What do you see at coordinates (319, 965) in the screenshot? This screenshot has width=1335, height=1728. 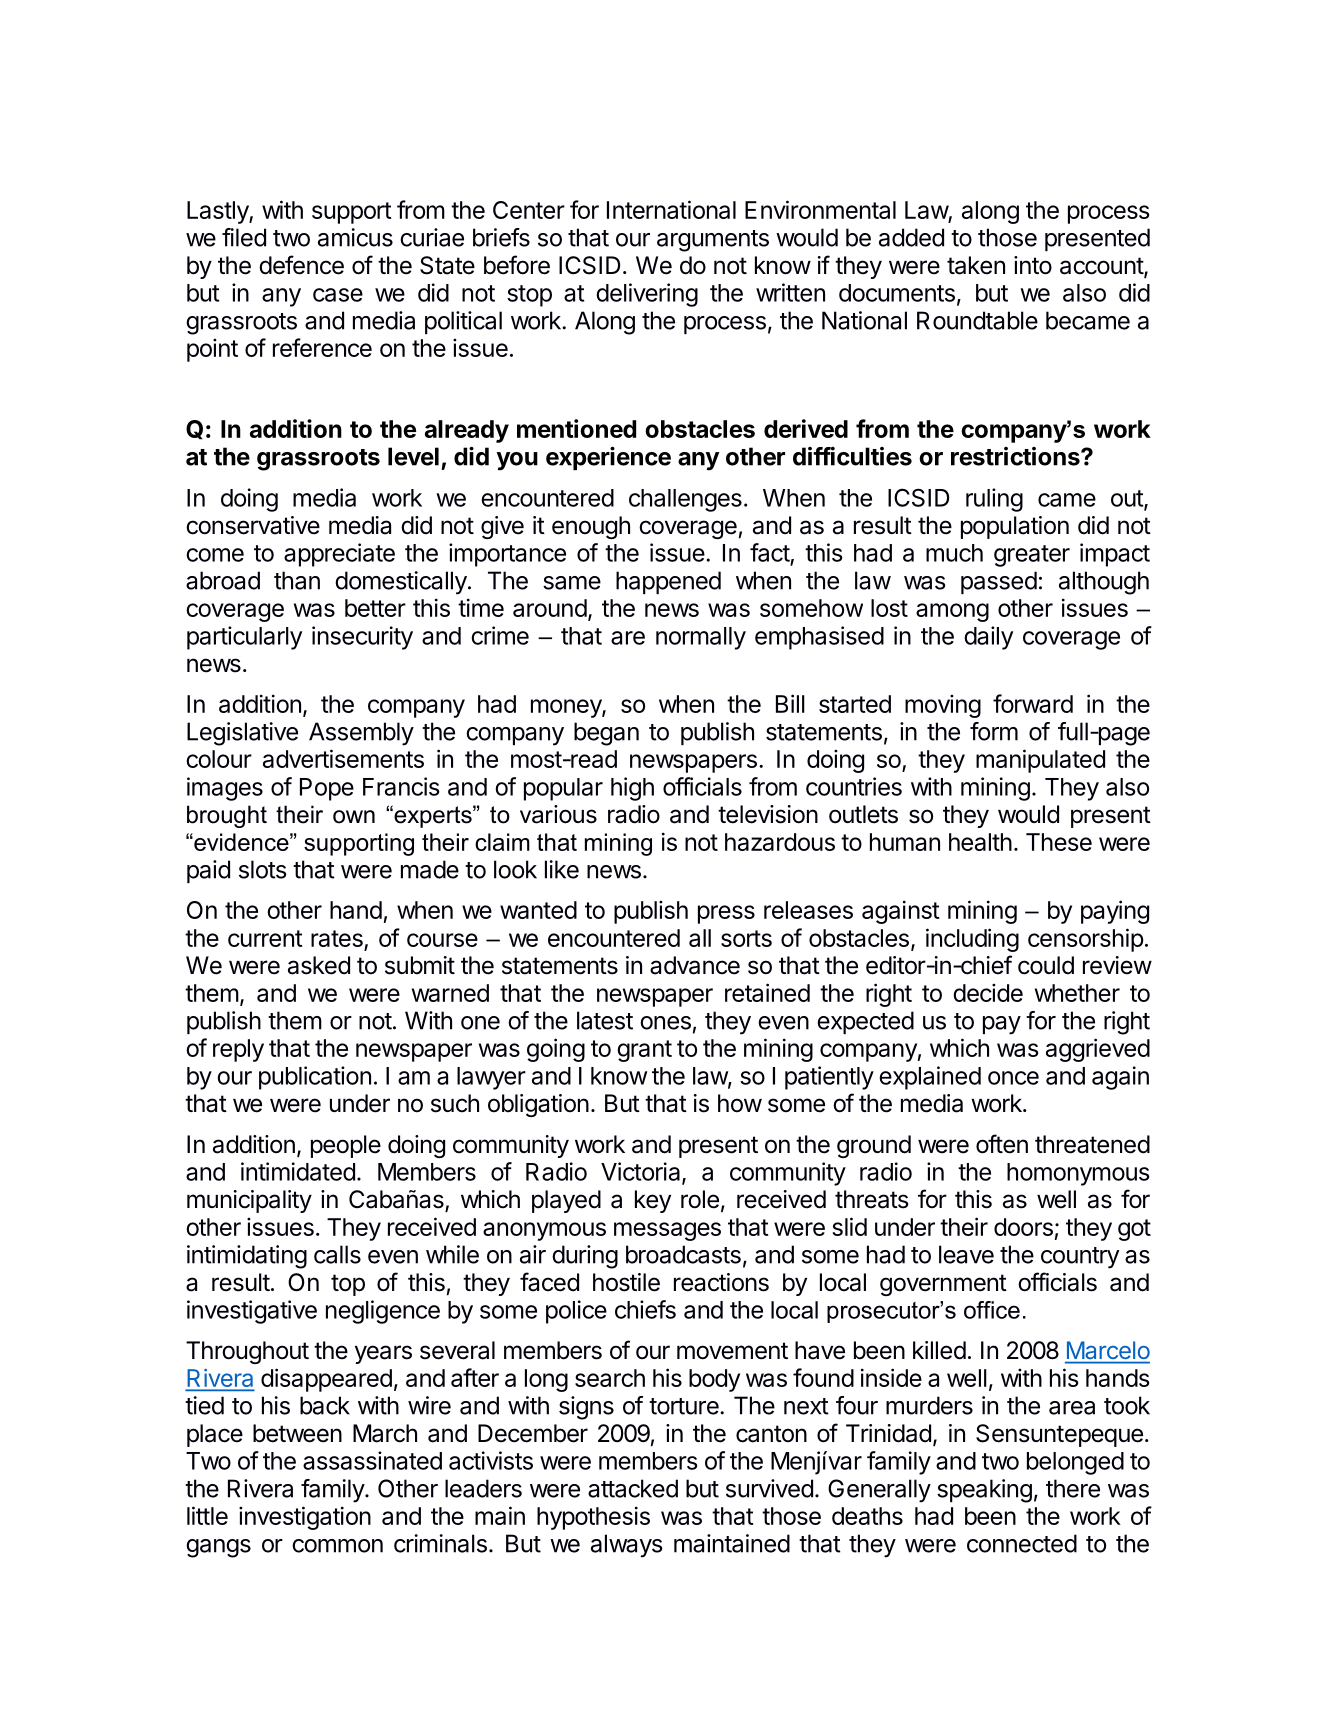 I see `asked` at bounding box center [319, 965].
